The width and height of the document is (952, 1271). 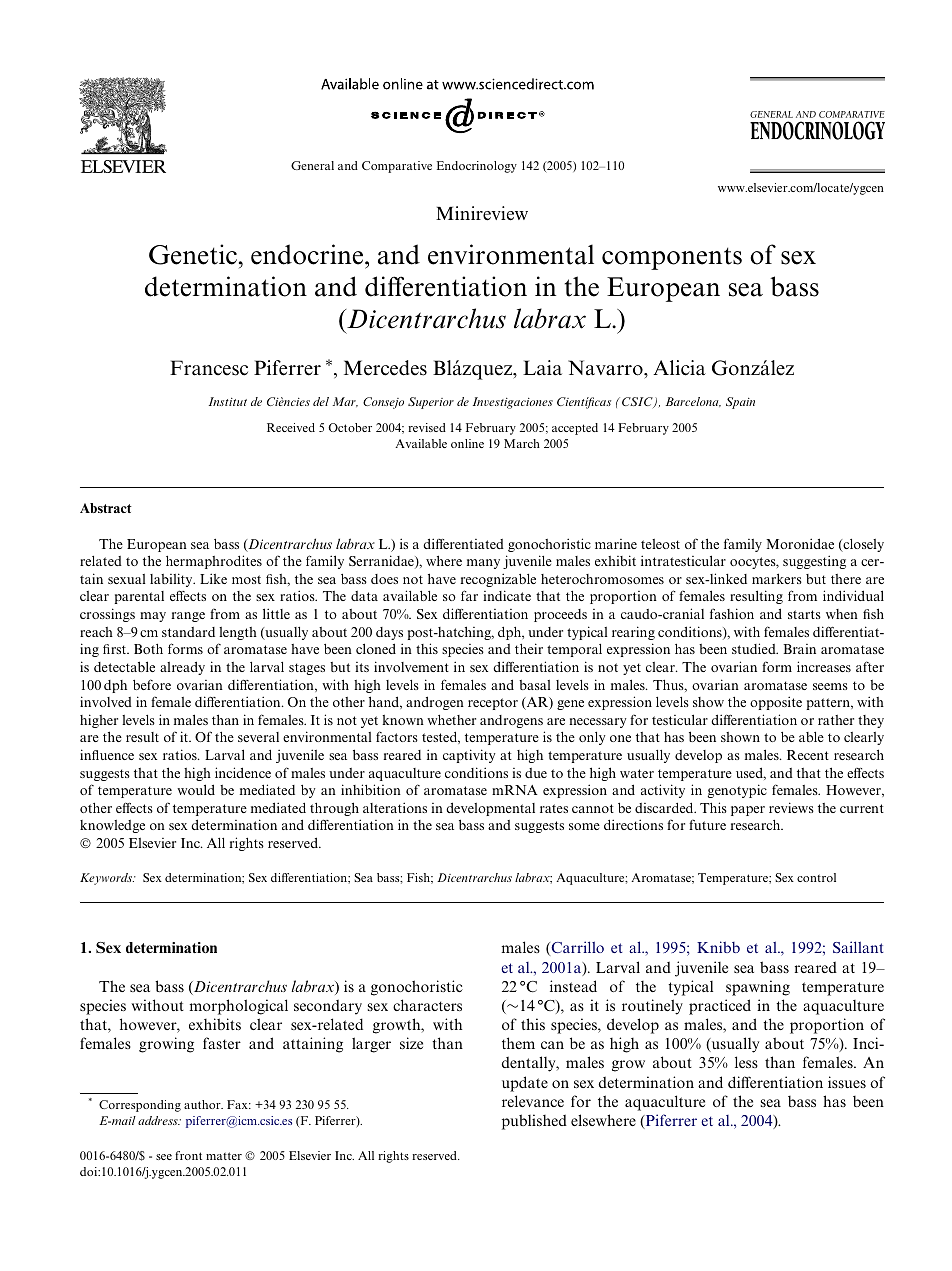 What do you see at coordinates (534, 1122) in the document?
I see `published` at bounding box center [534, 1122].
